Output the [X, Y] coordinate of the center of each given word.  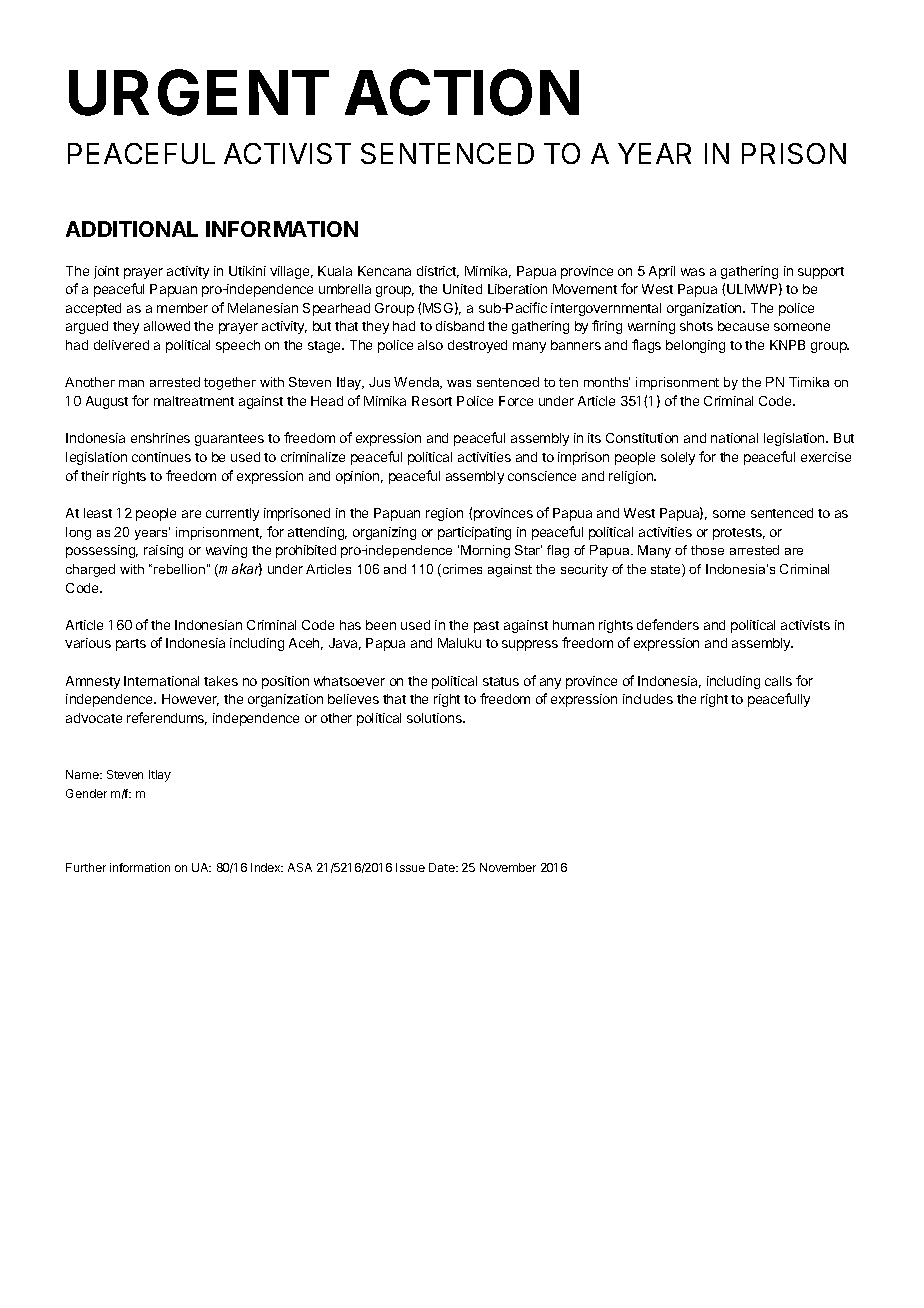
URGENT [199, 92]
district [438, 272]
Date [443, 867]
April [662, 272]
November [508, 867]
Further [86, 867]
